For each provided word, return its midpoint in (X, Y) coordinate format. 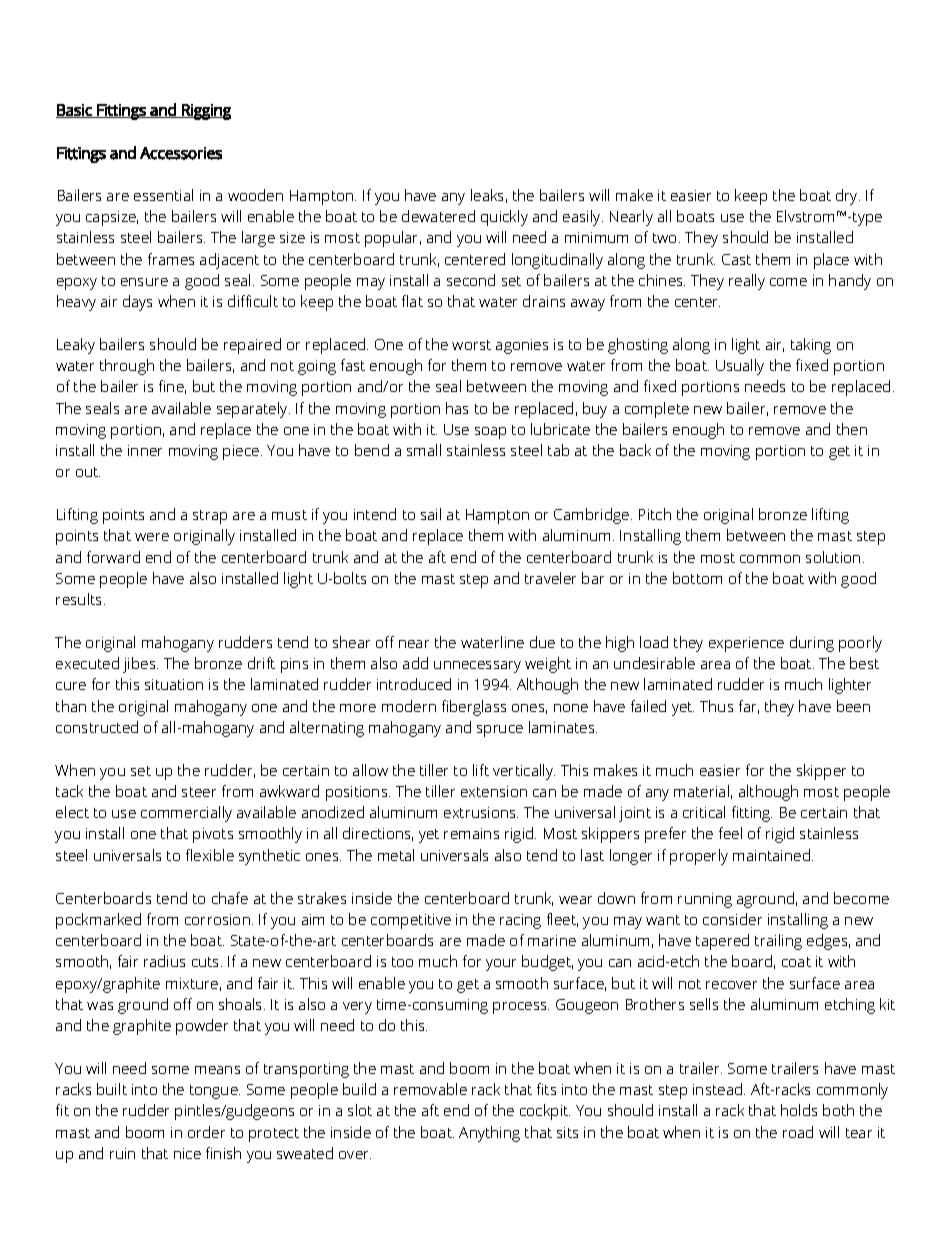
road (798, 1132)
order (206, 1132)
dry (848, 197)
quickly (504, 218)
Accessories (181, 153)
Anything (489, 1134)
